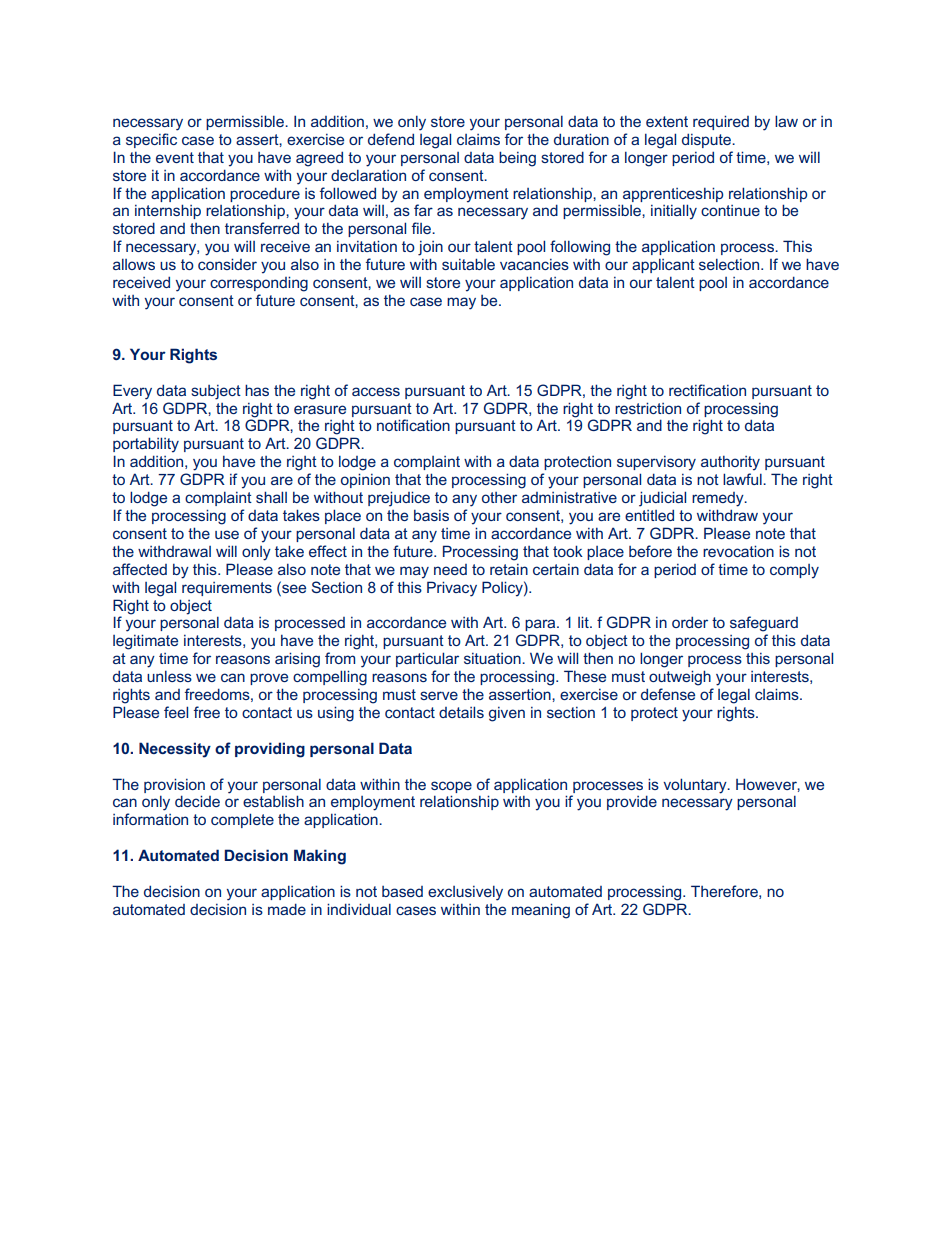 The height and width of the screenshot is (1233, 952). Describe the element at coordinates (452, 589) in the screenshot. I see `Privacy` at that location.
